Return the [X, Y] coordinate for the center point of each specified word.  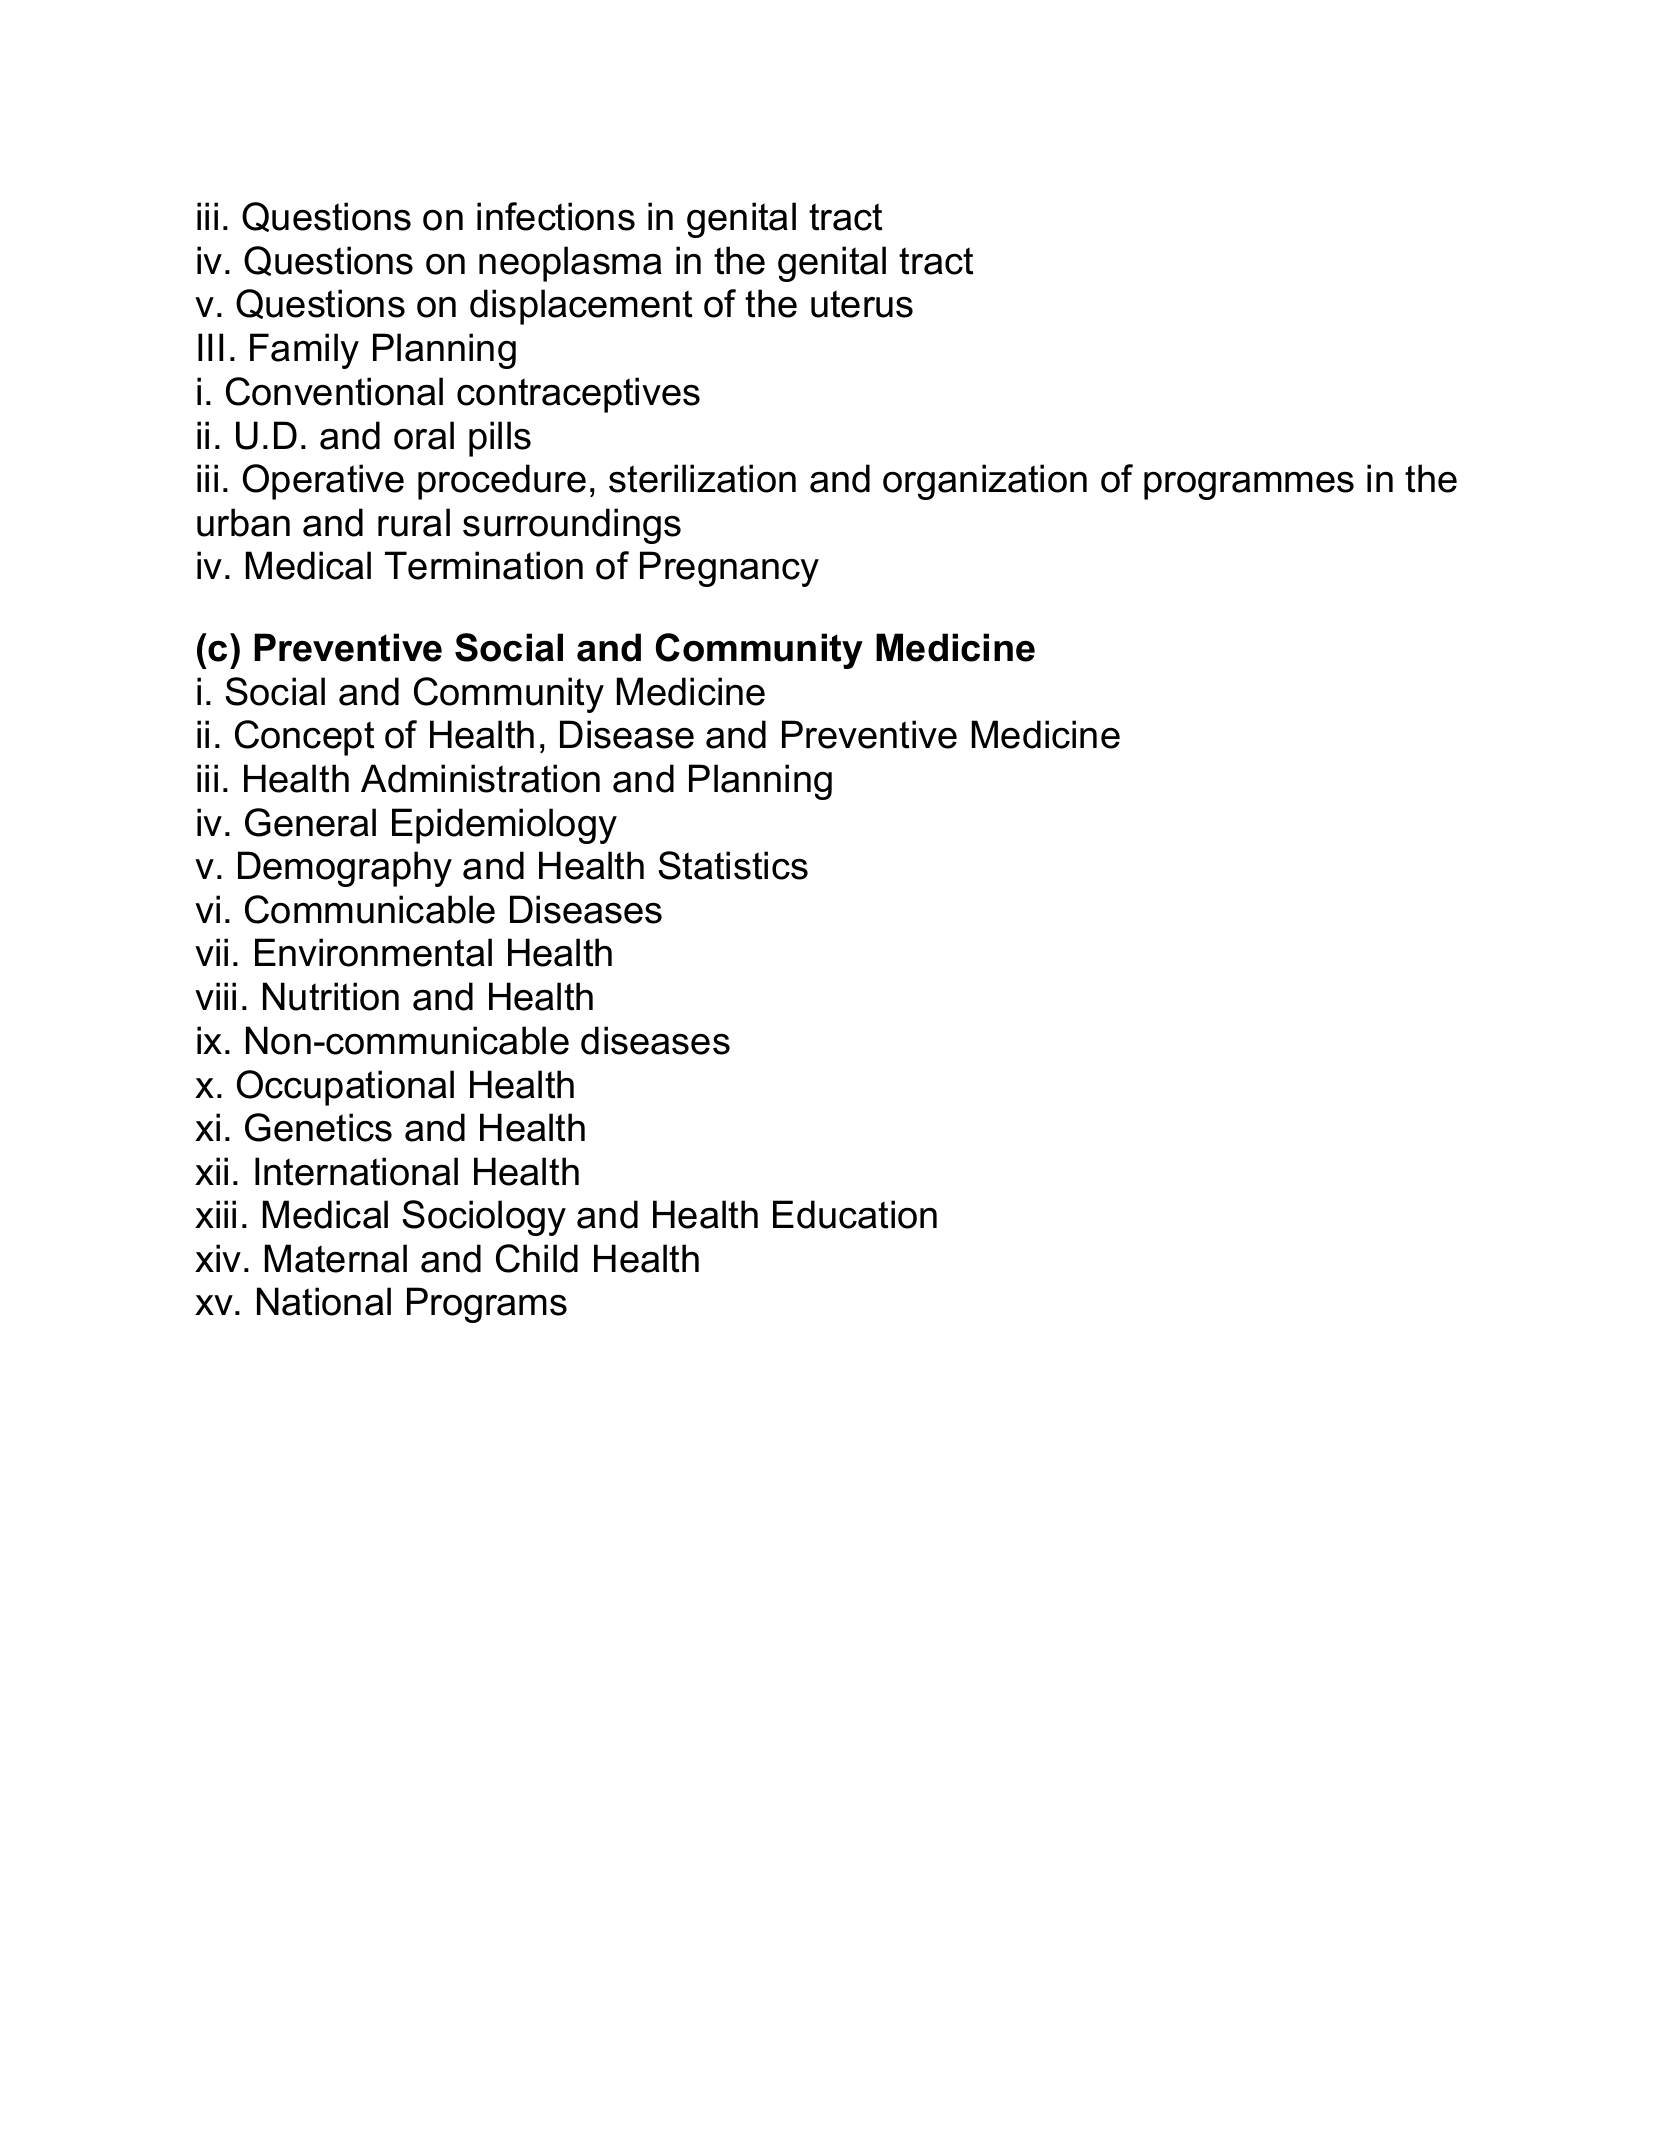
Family [304, 351]
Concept [305, 738]
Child [537, 1258]
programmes [1249, 486]
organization [985, 482]
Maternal [336, 1258]
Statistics [733, 865]
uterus [862, 304]
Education [855, 1214]
